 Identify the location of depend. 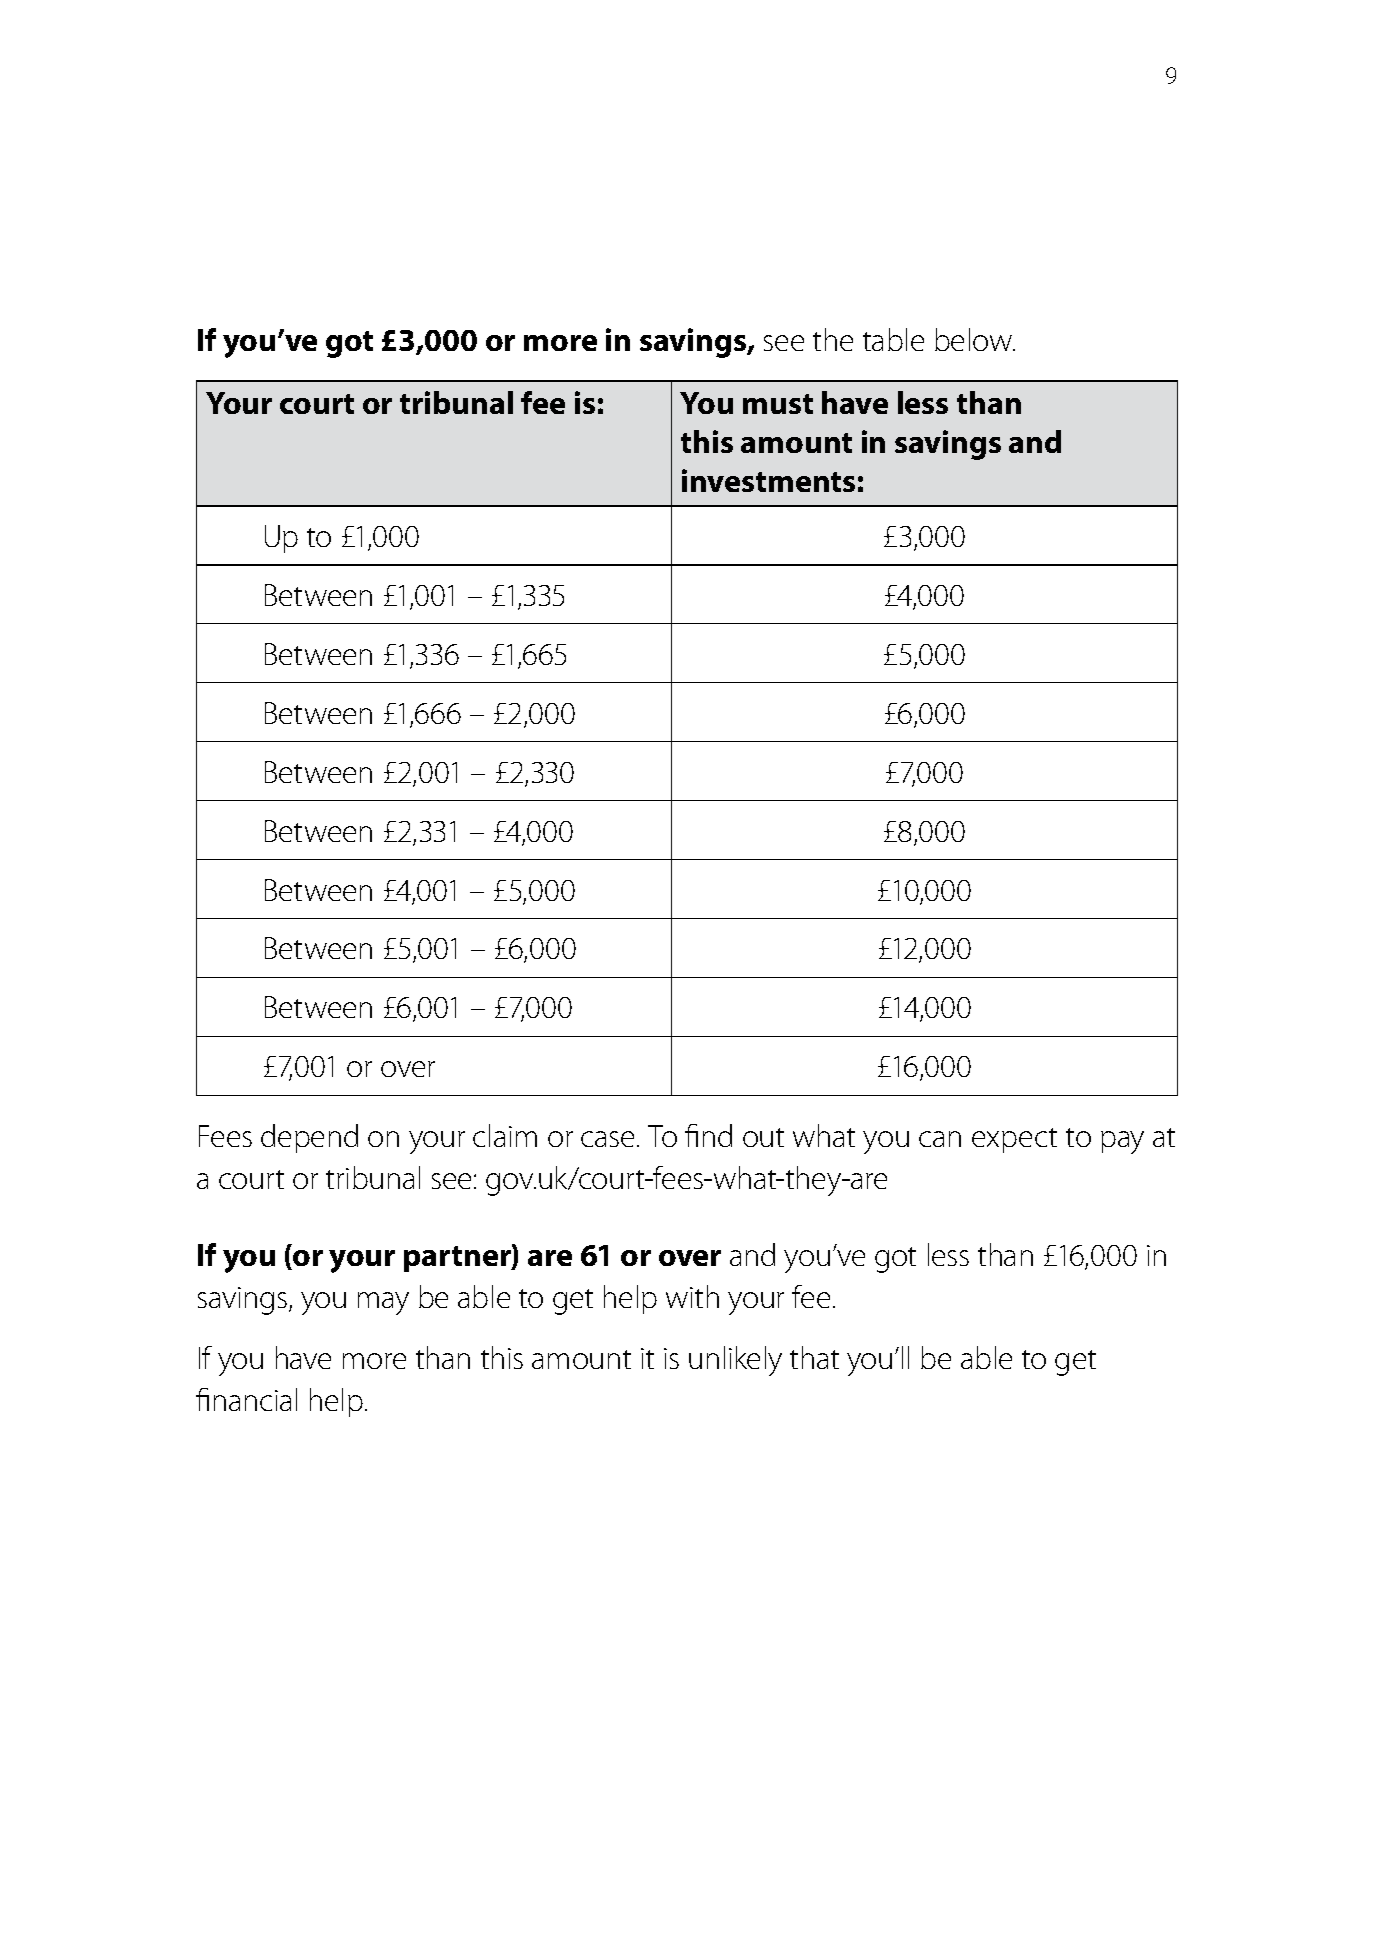
(309, 1138).
